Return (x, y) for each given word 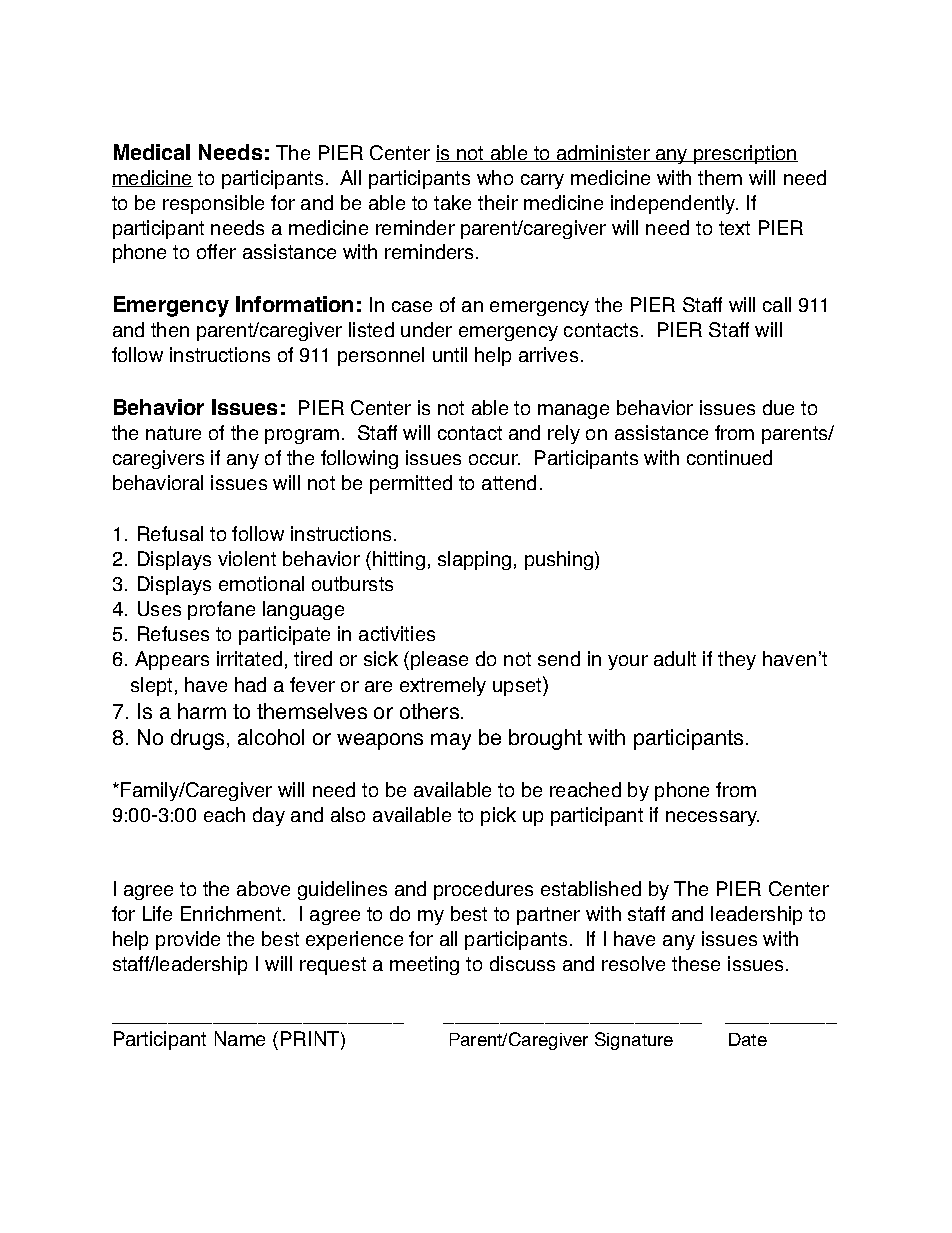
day (269, 816)
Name (240, 1038)
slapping (474, 560)
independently (674, 204)
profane (221, 610)
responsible (213, 204)
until (450, 354)
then (170, 329)
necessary (712, 818)
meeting (424, 965)
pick (498, 816)
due (778, 407)
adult (675, 658)
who (495, 177)
